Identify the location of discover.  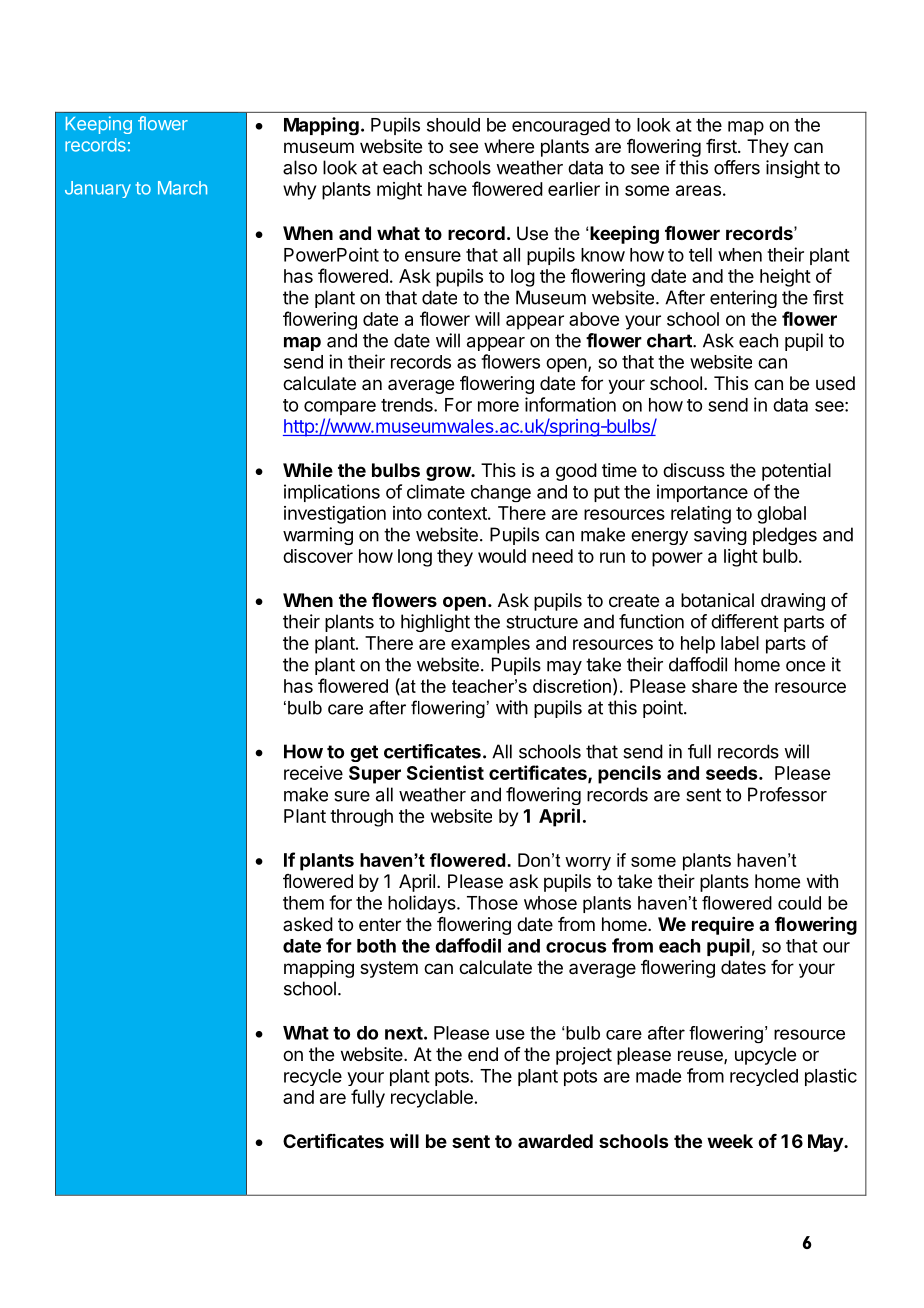
(318, 556).
